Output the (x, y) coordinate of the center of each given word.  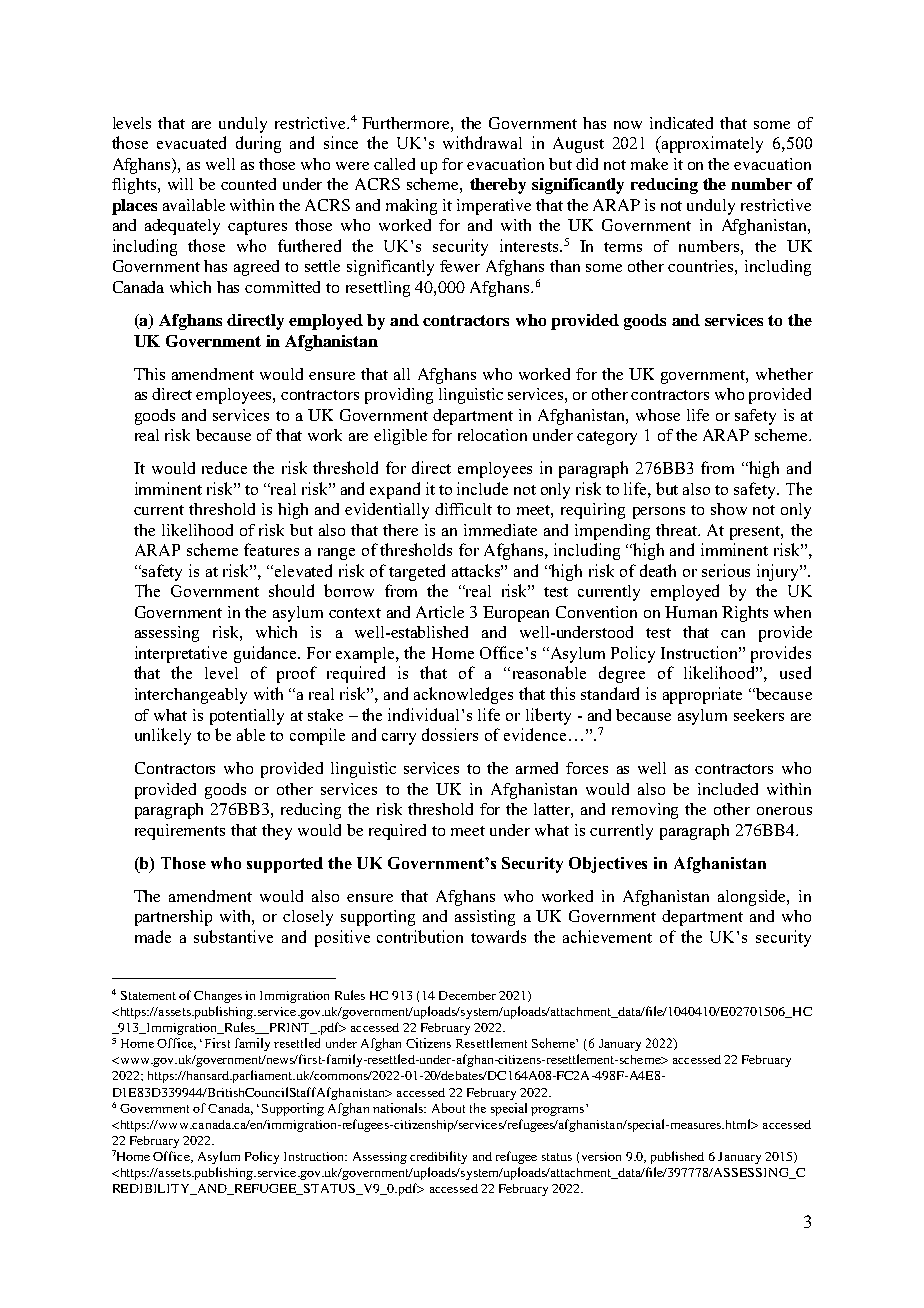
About (448, 1108)
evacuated (191, 142)
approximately (711, 144)
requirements (180, 832)
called (394, 164)
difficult (463, 509)
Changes (218, 997)
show (729, 509)
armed (537, 768)
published (677, 1157)
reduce (224, 467)
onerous (784, 811)
